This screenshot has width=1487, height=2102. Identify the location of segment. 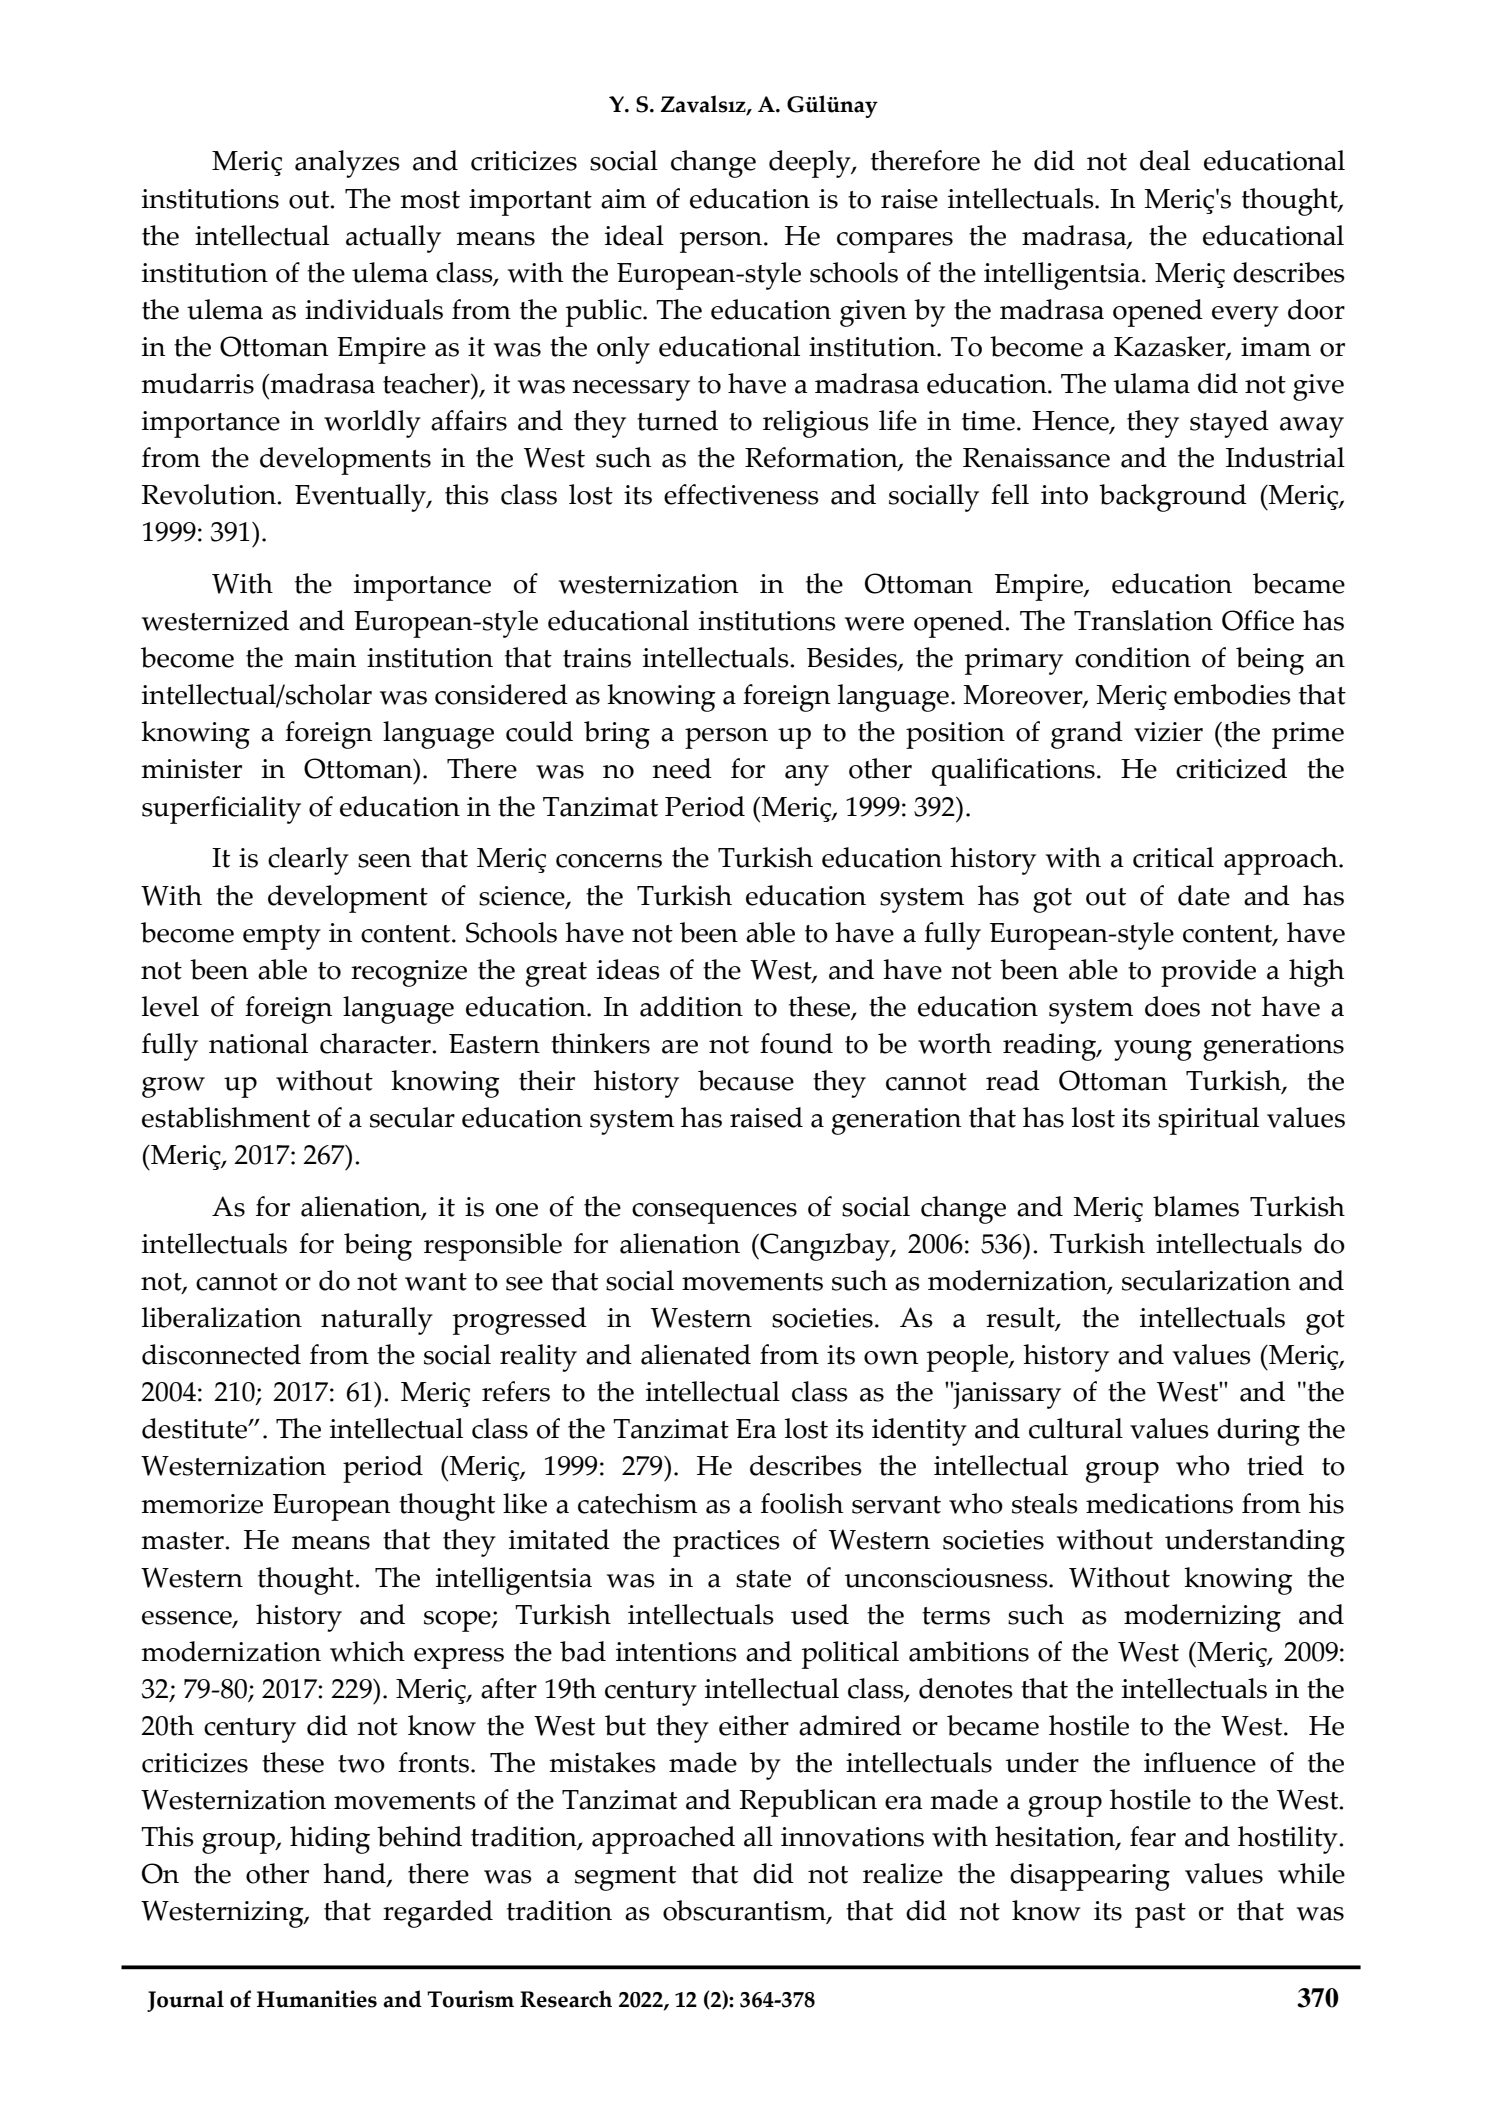
(625, 1878).
